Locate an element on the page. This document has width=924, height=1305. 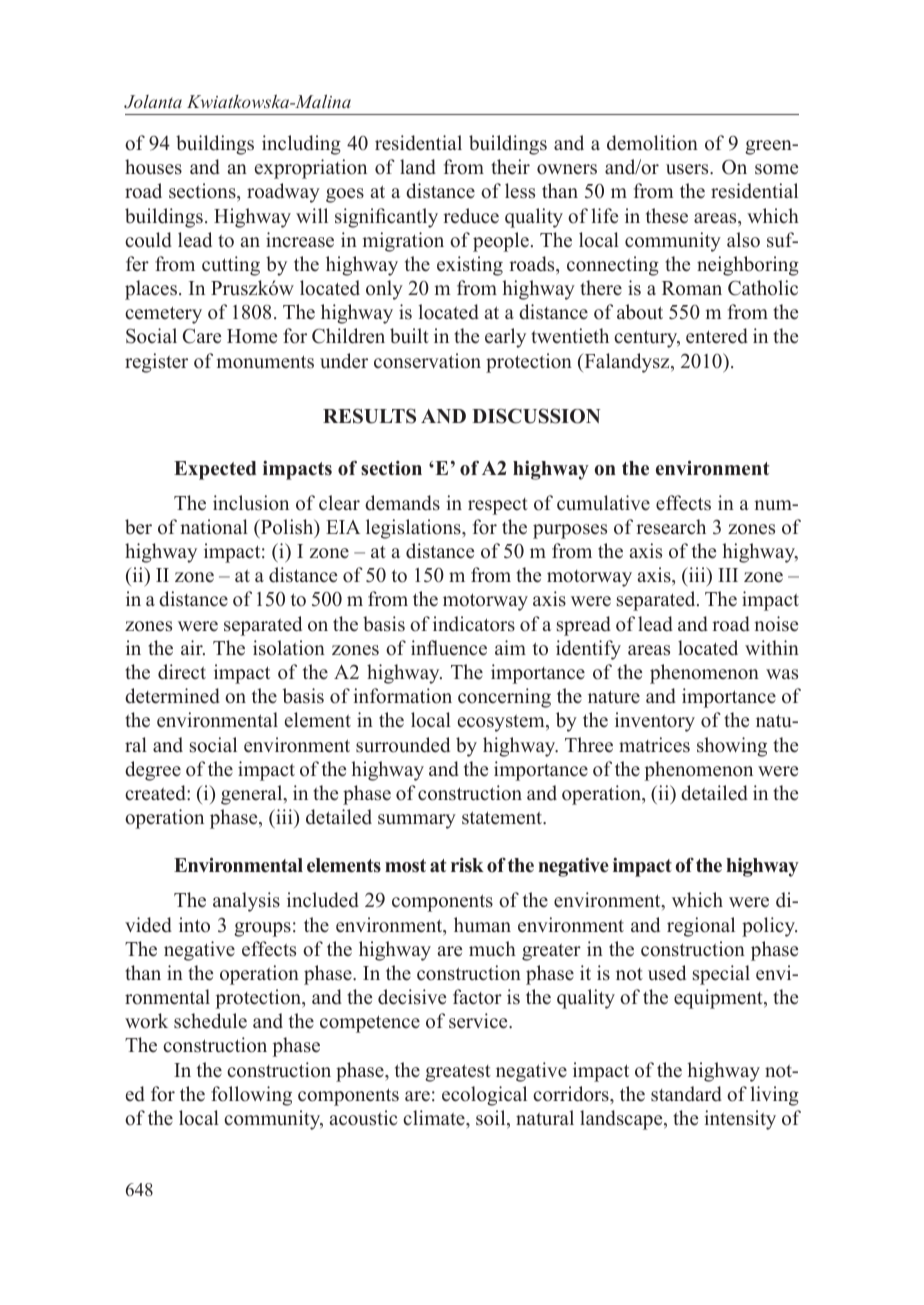
following is located at coordinates (251, 1096).
